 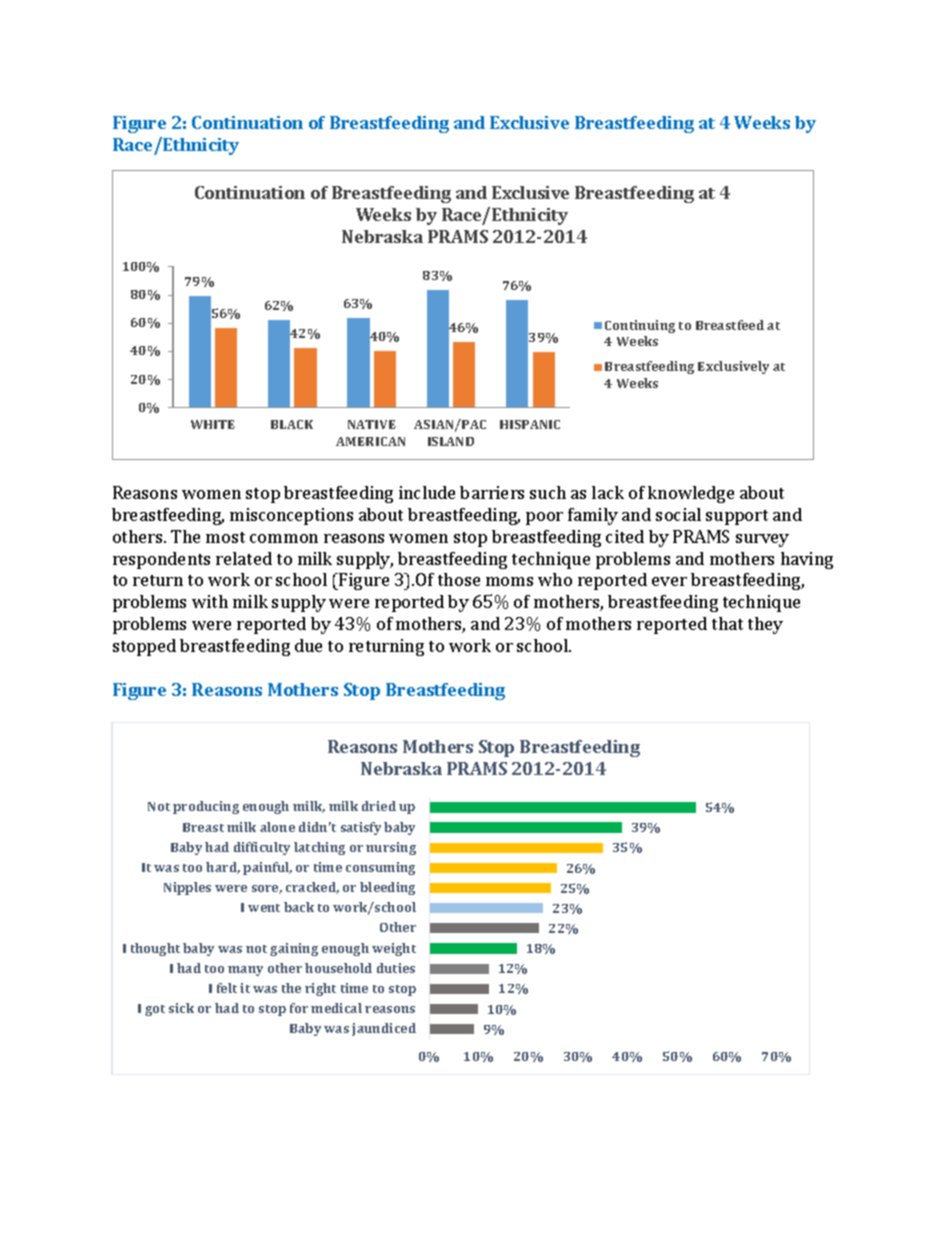 What do you see at coordinates (509, 581) in the screenshot?
I see `moms` at bounding box center [509, 581].
